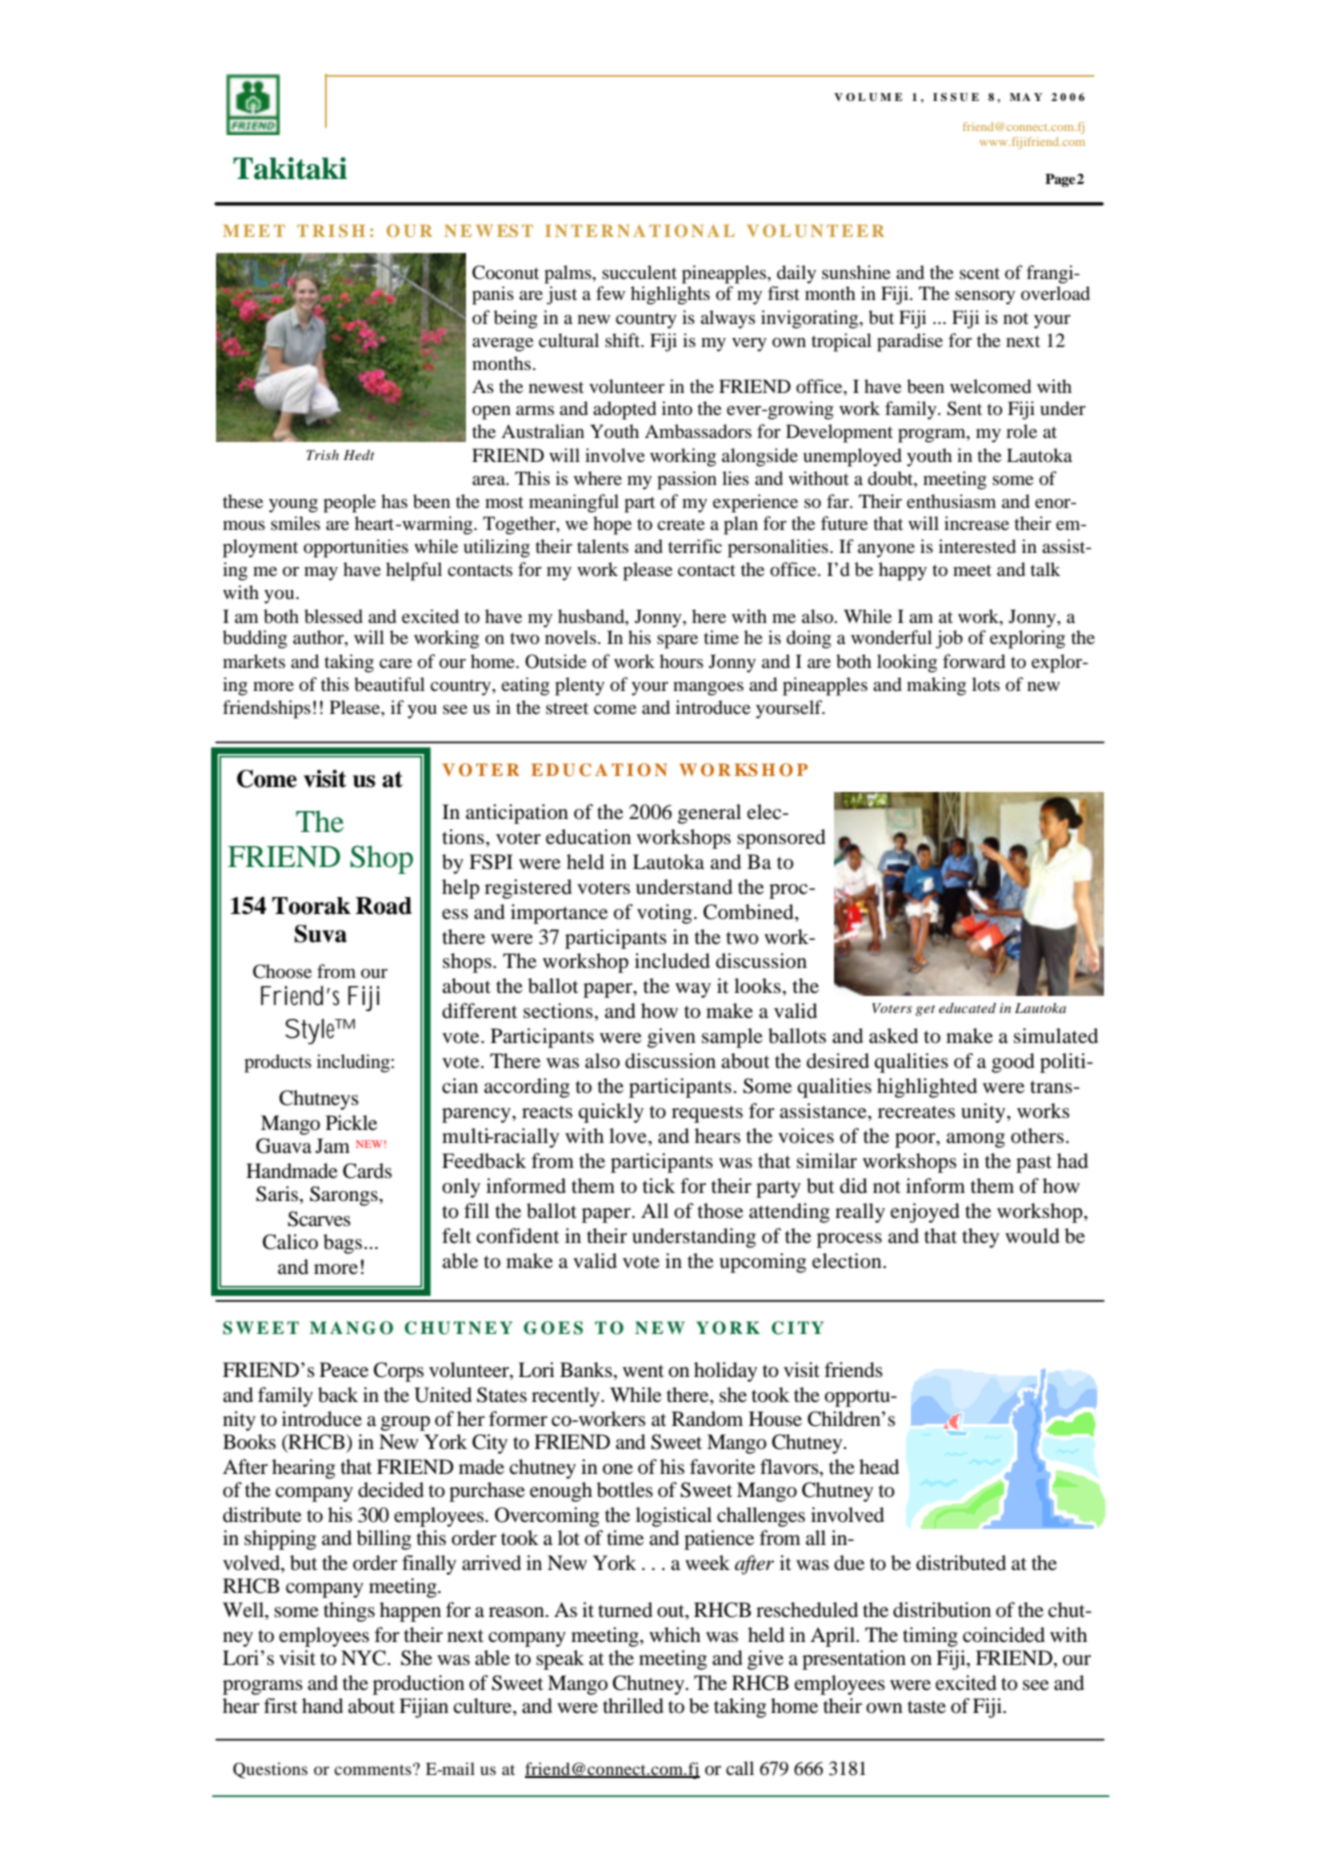 This screenshot has width=1321, height=1866. What do you see at coordinates (980, 273) in the screenshot?
I see `scent` at bounding box center [980, 273].
